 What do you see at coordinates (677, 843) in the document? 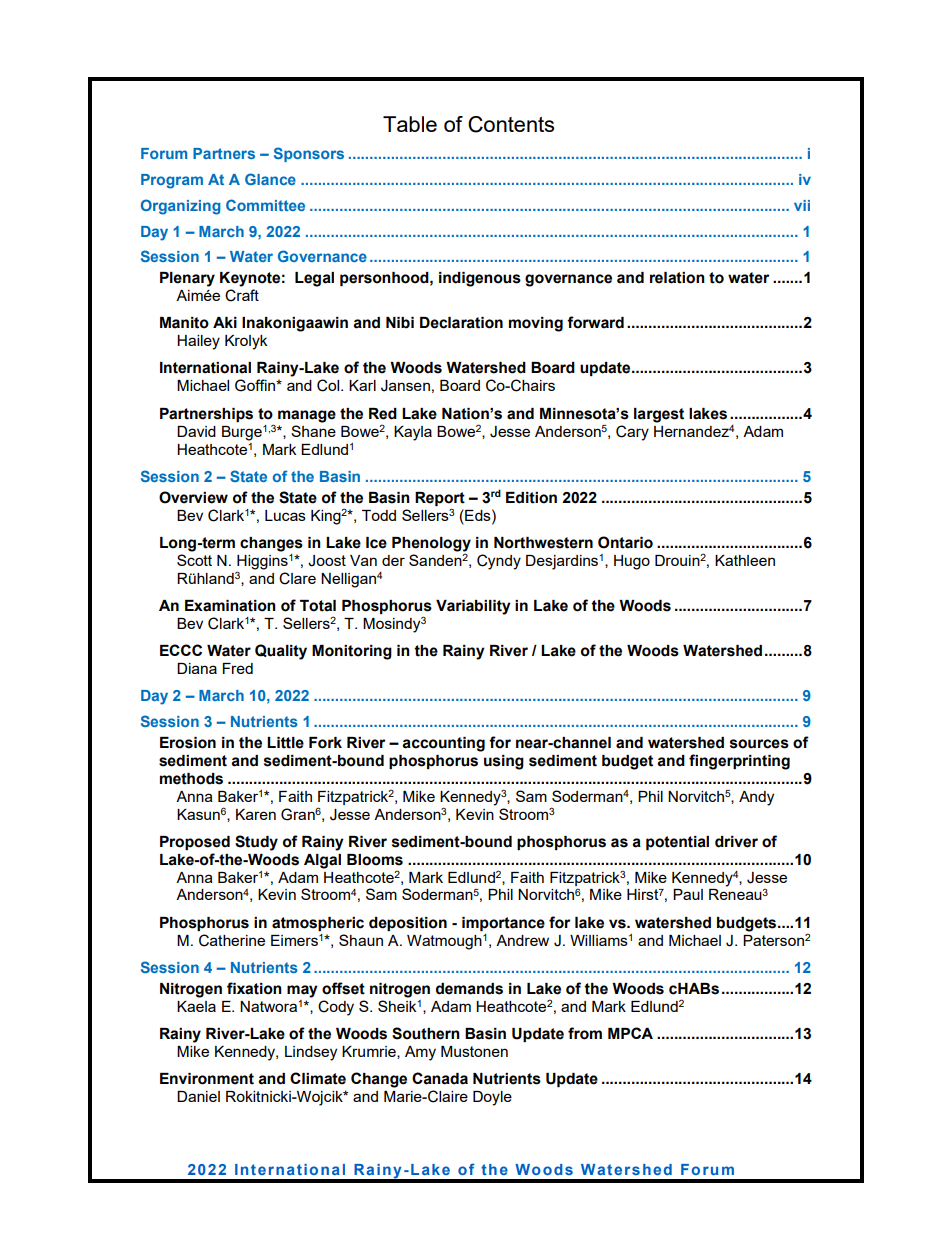
I see `potential` at bounding box center [677, 843].
